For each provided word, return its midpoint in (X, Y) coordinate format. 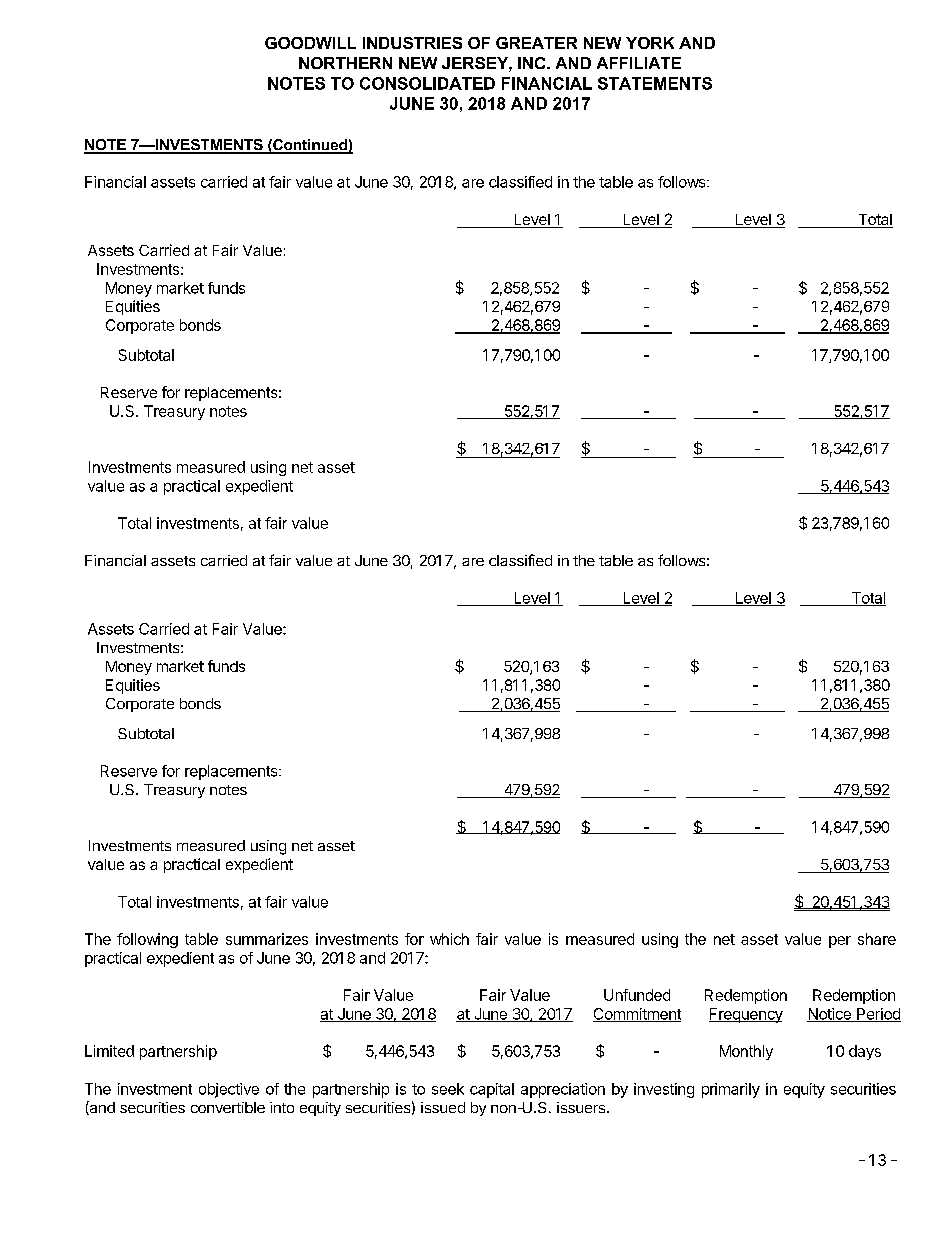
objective (229, 1090)
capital (492, 1090)
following (147, 940)
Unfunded (637, 995)
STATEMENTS (655, 83)
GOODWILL (310, 43)
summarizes (267, 939)
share (877, 939)
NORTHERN (345, 63)
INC (533, 63)
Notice (830, 1015)
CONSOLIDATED (427, 83)
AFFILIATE (639, 63)
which (449, 939)
